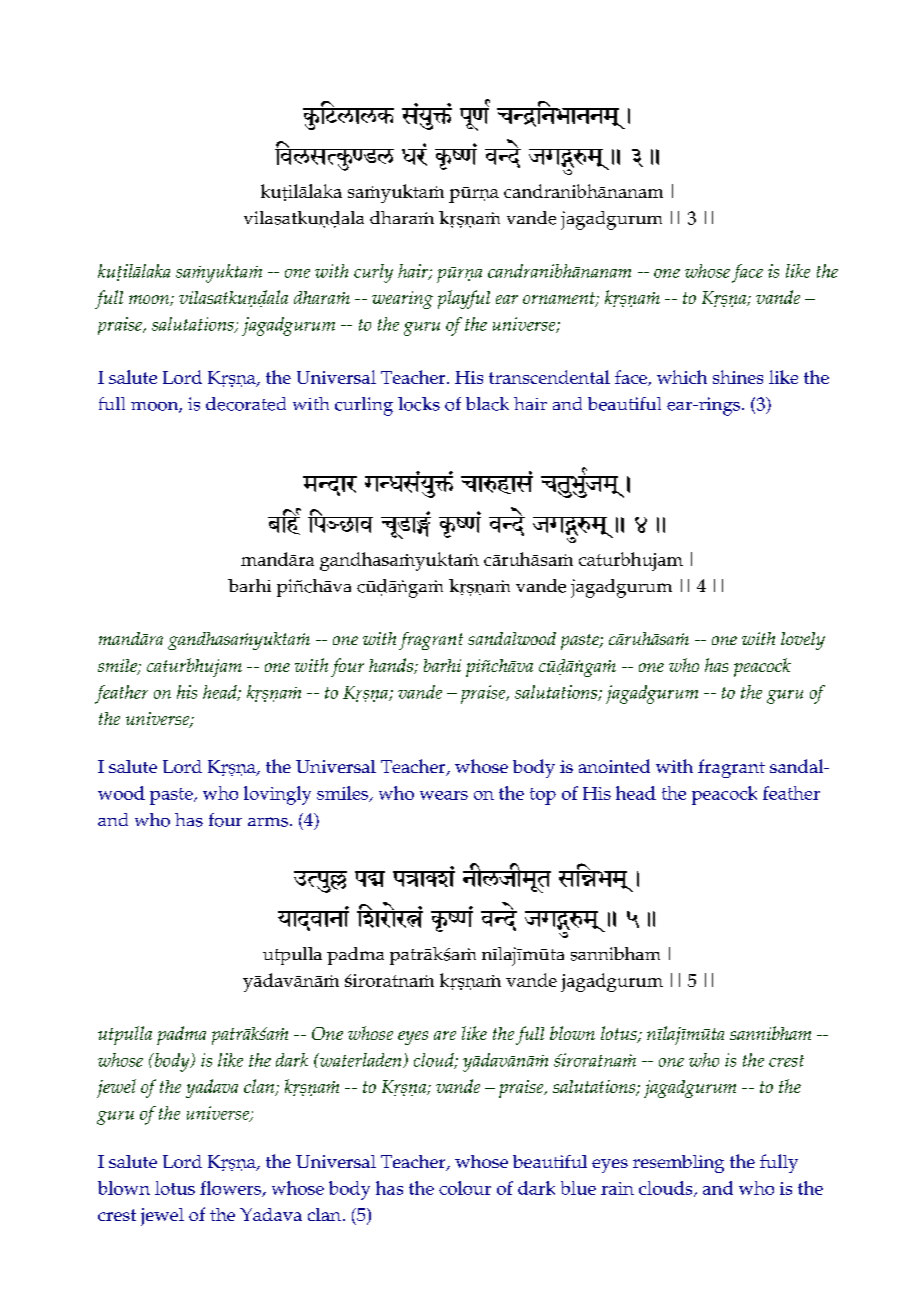  I want to click on anointed, so click(614, 766).
